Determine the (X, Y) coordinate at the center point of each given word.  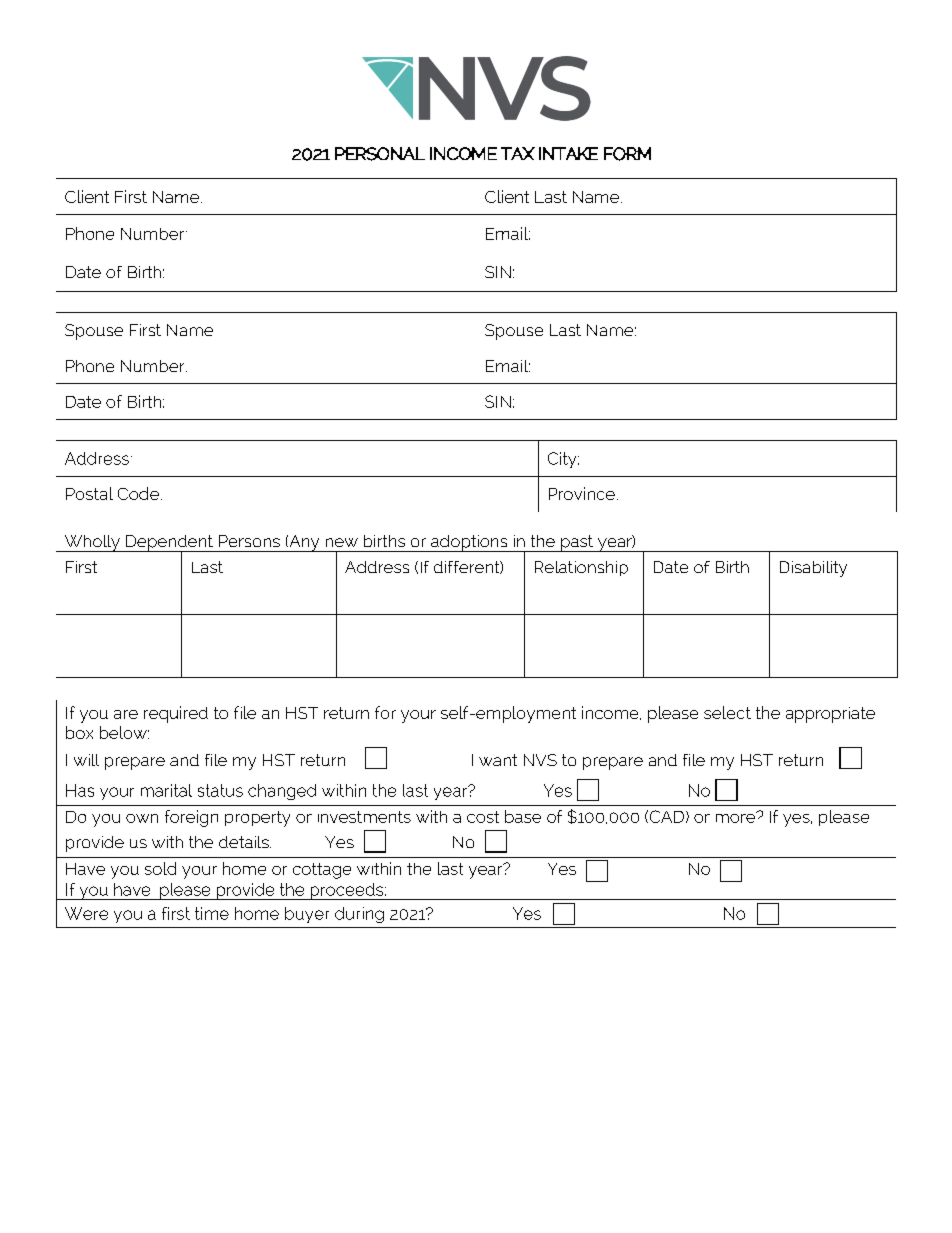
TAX (518, 153)
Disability (813, 569)
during (359, 915)
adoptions (469, 543)
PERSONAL (380, 154)
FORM (627, 154)
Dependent (169, 544)
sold (160, 868)
